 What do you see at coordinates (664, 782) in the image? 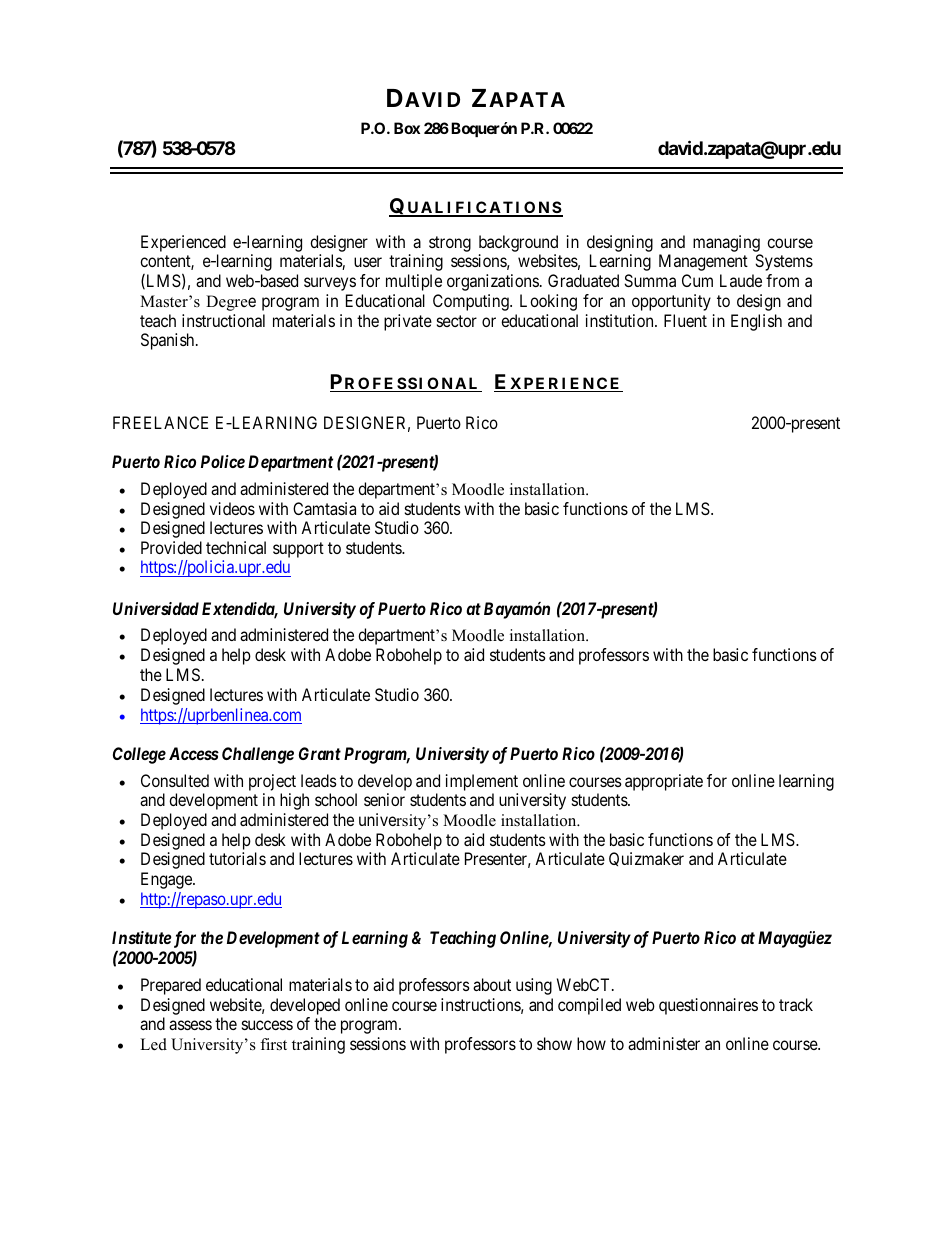
I see `appropriate` at bounding box center [664, 782].
